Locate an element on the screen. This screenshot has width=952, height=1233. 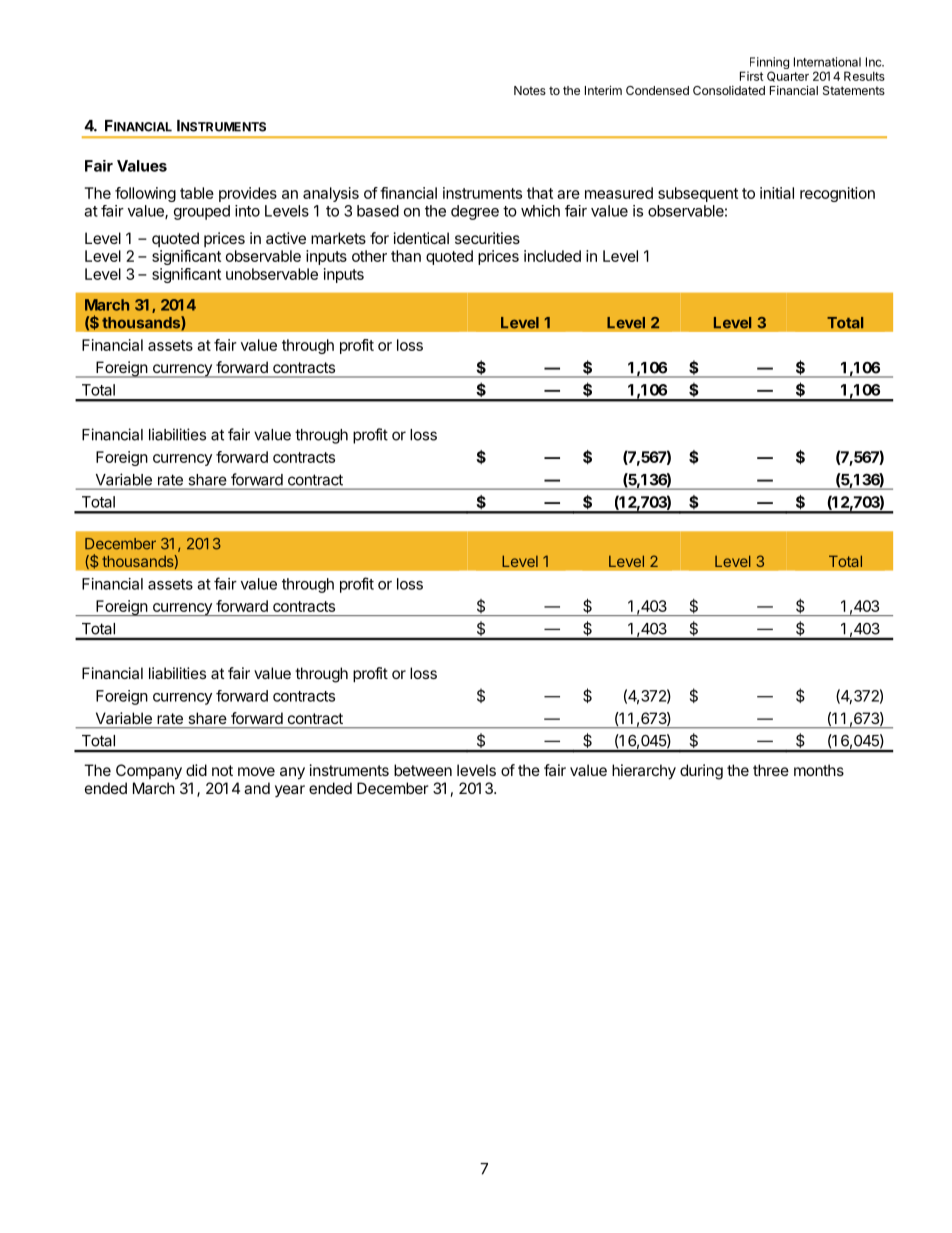
Quarter is located at coordinates (788, 76).
